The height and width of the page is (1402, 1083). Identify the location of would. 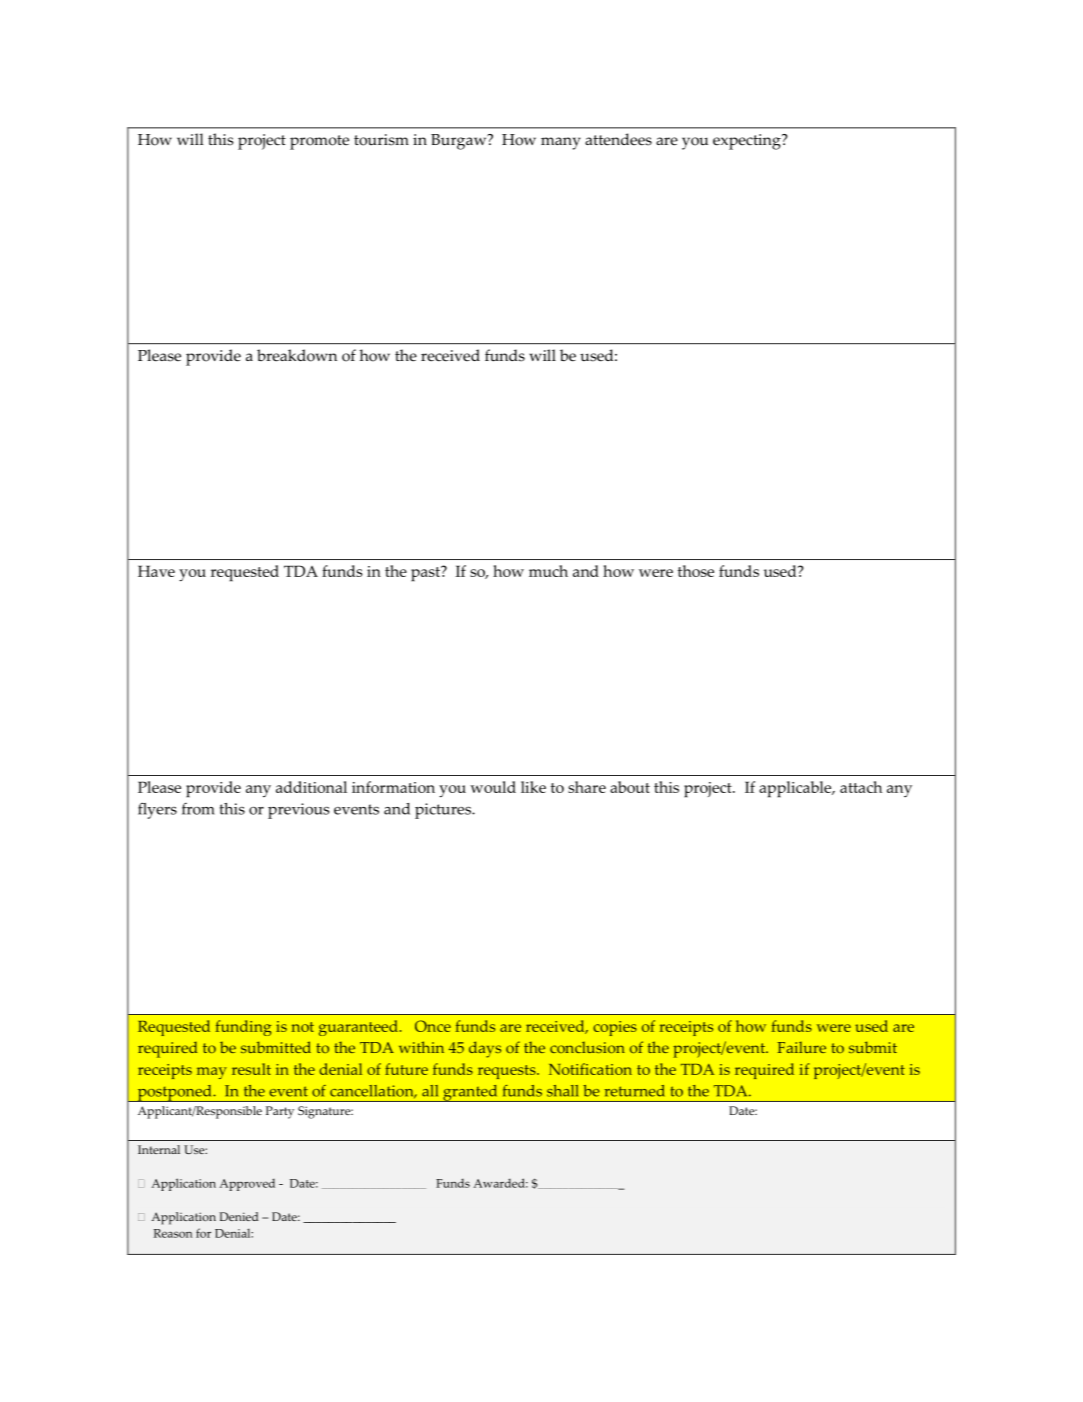
(493, 787).
